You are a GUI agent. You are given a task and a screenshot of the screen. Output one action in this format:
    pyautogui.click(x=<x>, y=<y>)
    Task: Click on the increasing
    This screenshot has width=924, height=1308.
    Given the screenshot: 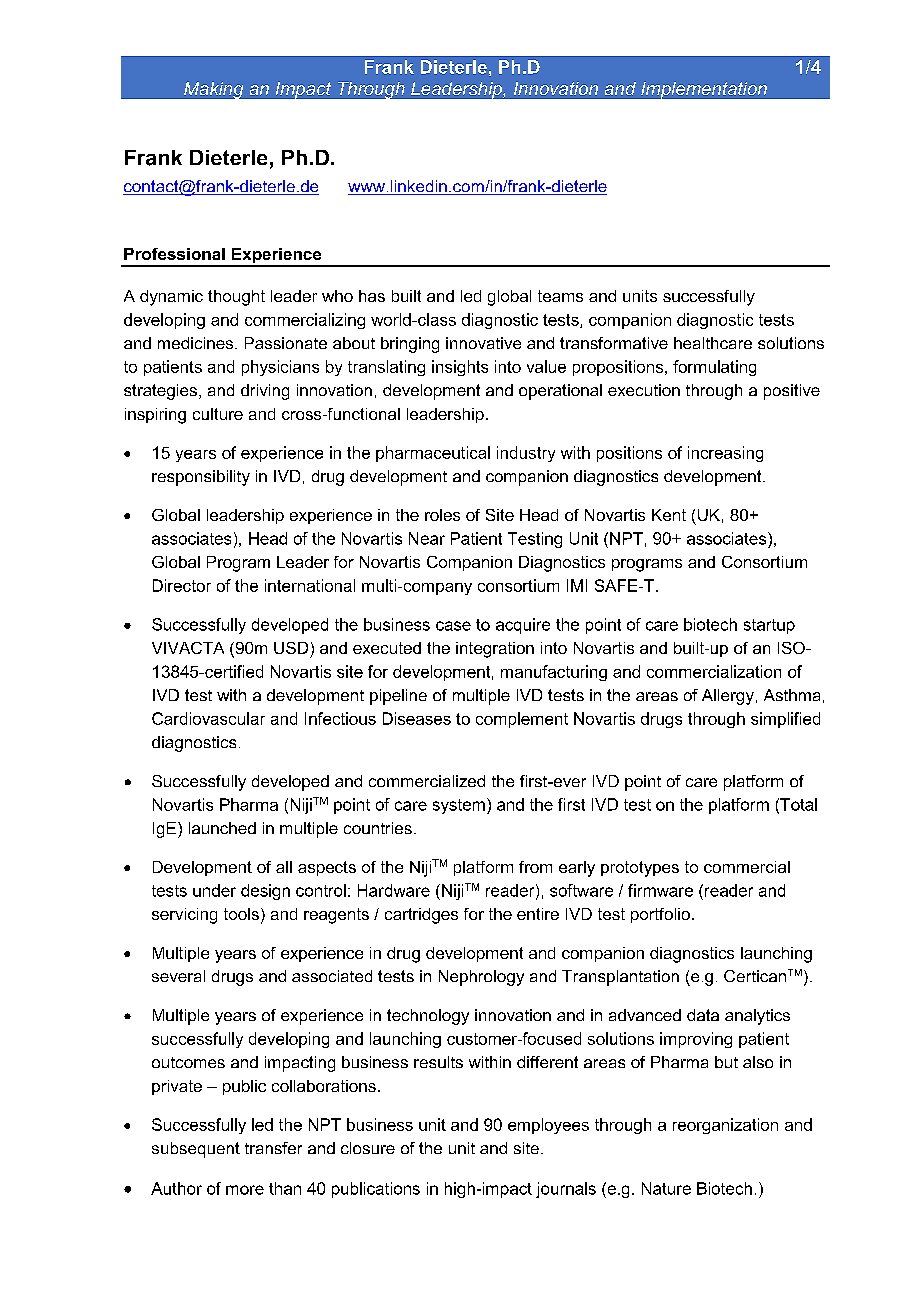 What is the action you would take?
    pyautogui.click(x=725, y=454)
